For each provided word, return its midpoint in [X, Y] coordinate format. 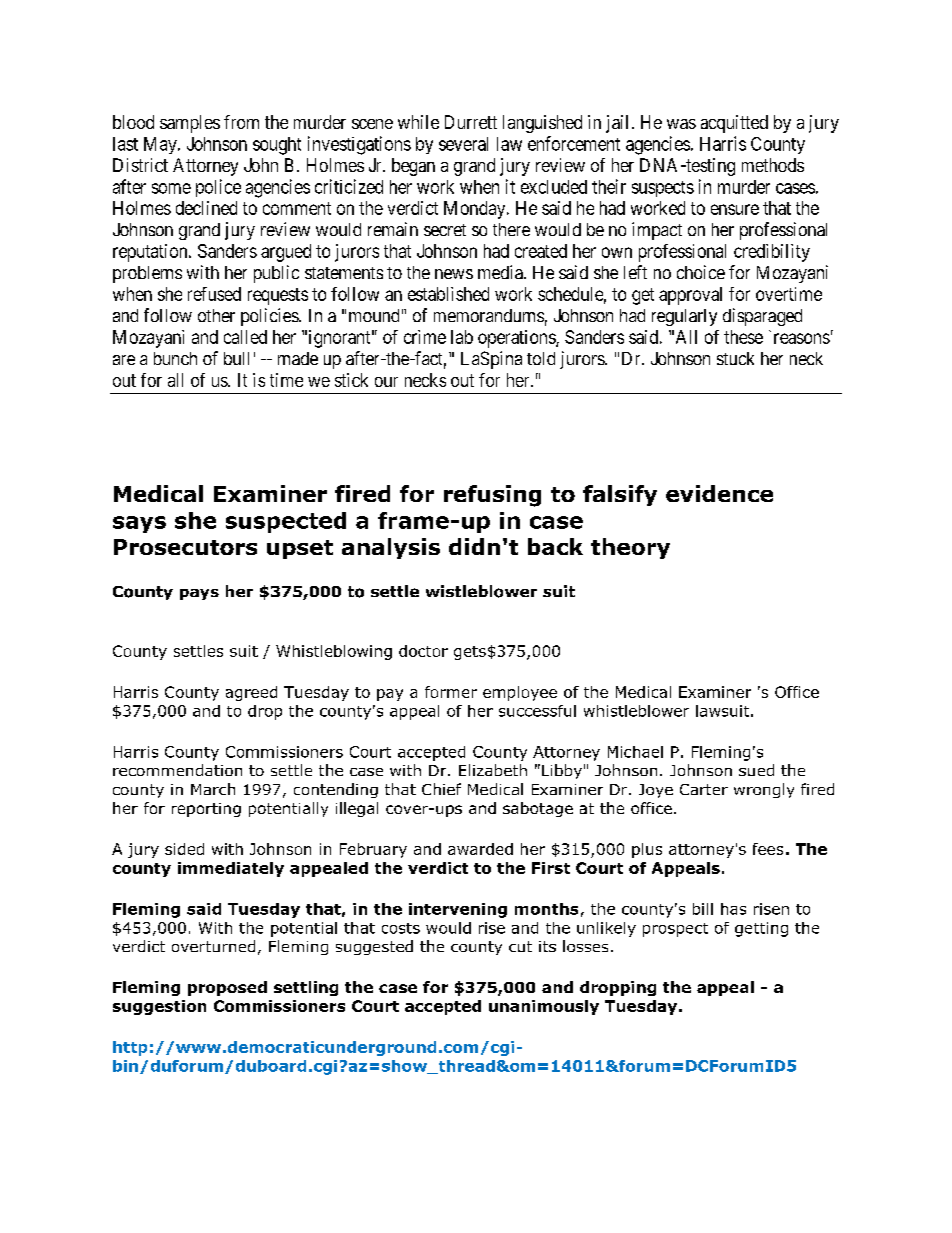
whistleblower [636, 711]
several [463, 144]
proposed [227, 988]
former [451, 692]
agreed [251, 693]
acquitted [734, 124]
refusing [492, 496]
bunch [175, 358]
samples [190, 124]
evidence [719, 493]
